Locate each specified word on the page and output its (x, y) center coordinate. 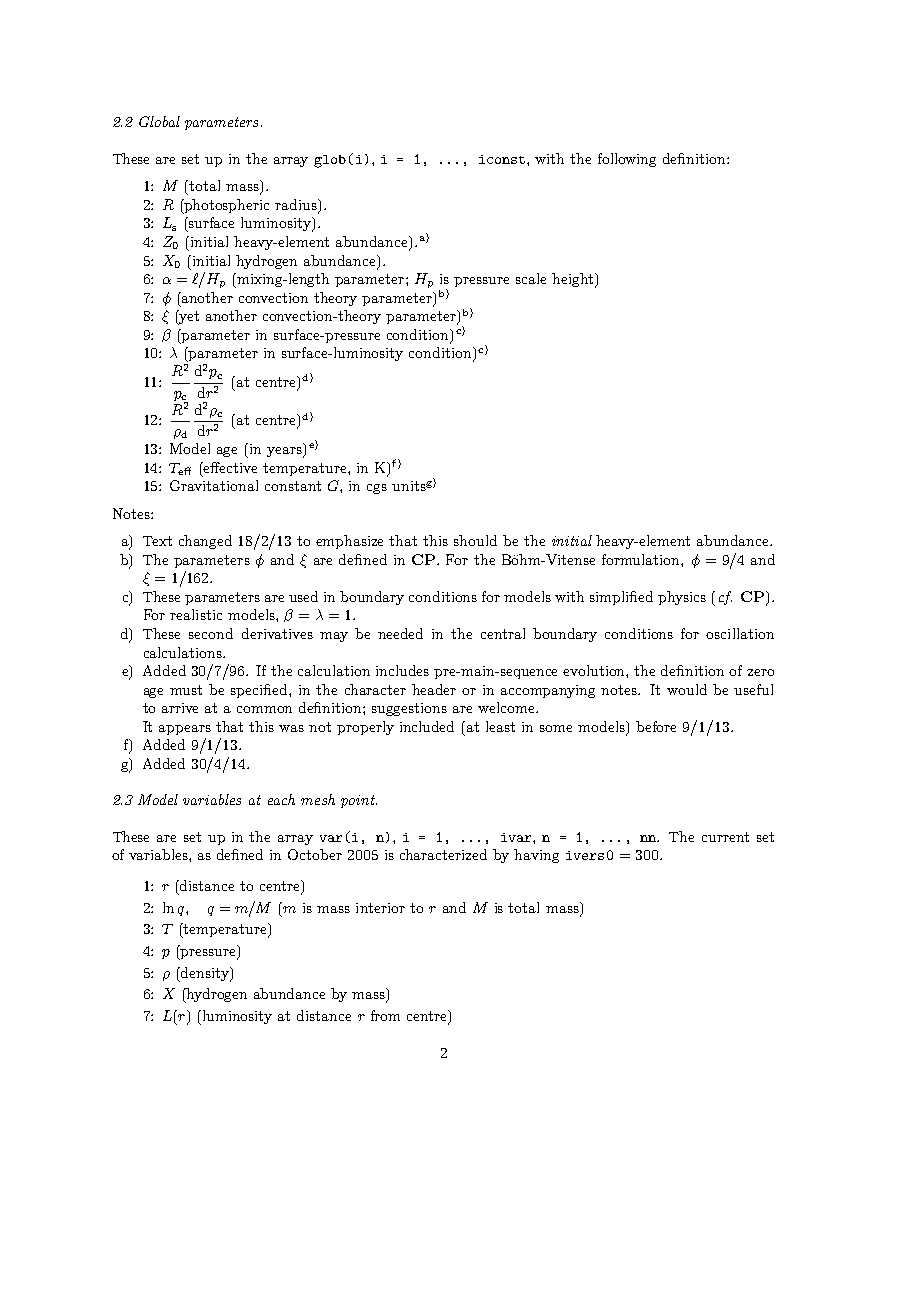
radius (297, 204)
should (475, 540)
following (627, 160)
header (434, 689)
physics (682, 598)
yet (188, 317)
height (572, 280)
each (281, 799)
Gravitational (214, 485)
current (725, 837)
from (385, 1015)
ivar (517, 837)
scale (531, 278)
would (687, 689)
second (211, 633)
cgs (377, 489)
